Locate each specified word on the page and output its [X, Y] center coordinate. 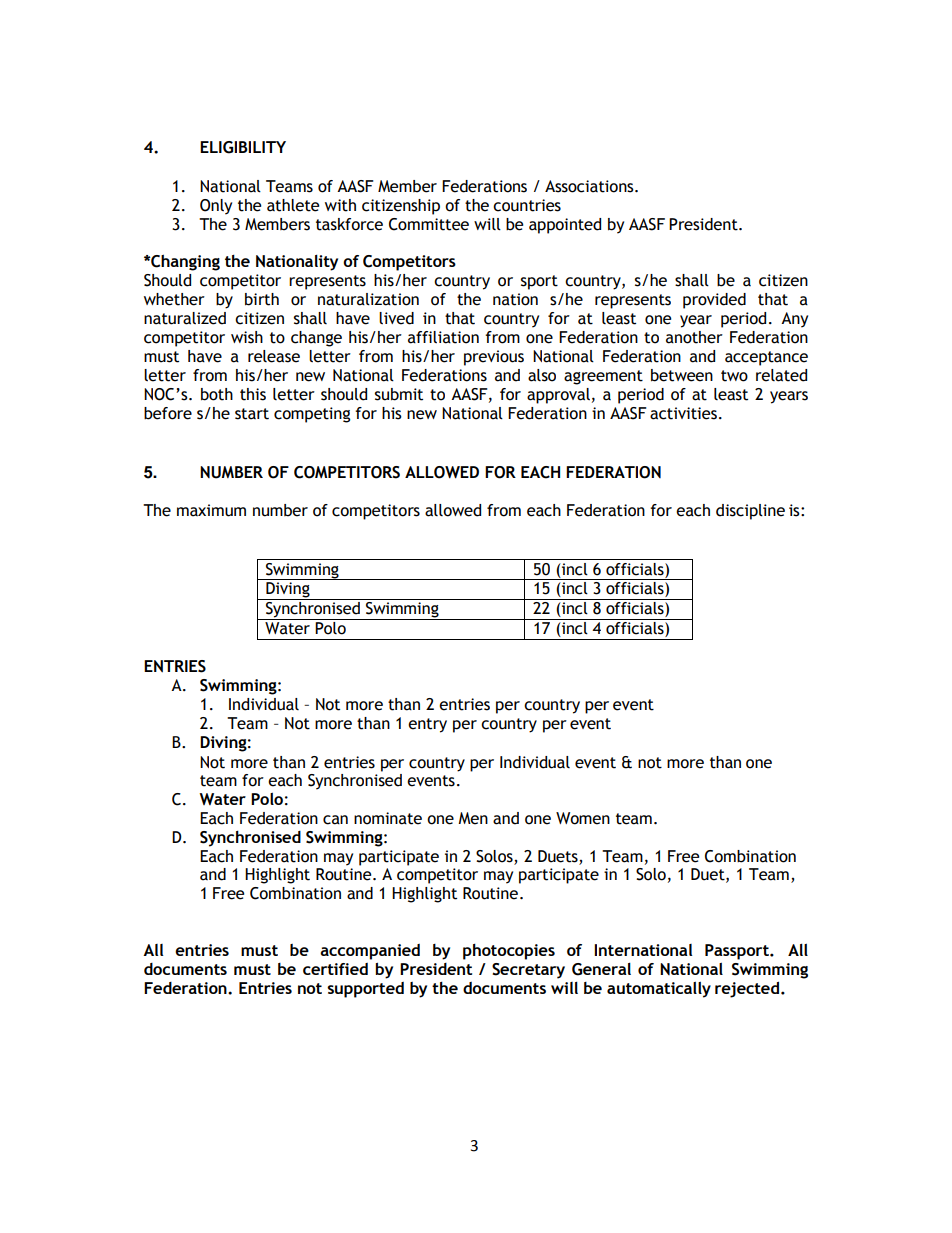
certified [335, 969]
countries [527, 205]
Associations [590, 186]
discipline [750, 512]
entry [427, 725]
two [734, 376]
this [253, 394]
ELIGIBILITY [243, 147]
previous [494, 358]
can [335, 820]
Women [583, 818]
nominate [388, 818]
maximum [211, 510]
